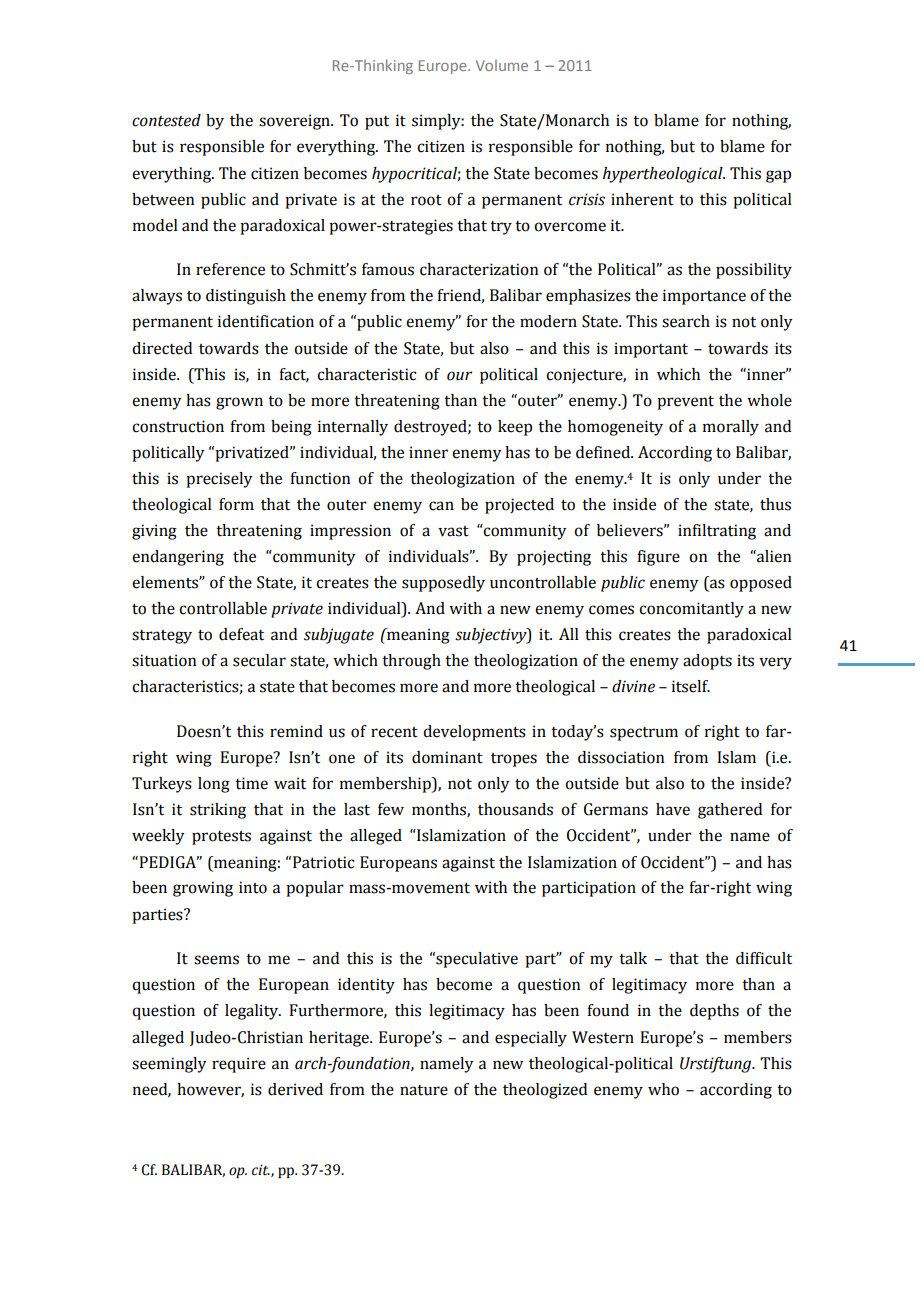 This screenshot has height=1309, width=924. Describe the element at coordinates (685, 403) in the screenshot. I see `prevent` at that location.
